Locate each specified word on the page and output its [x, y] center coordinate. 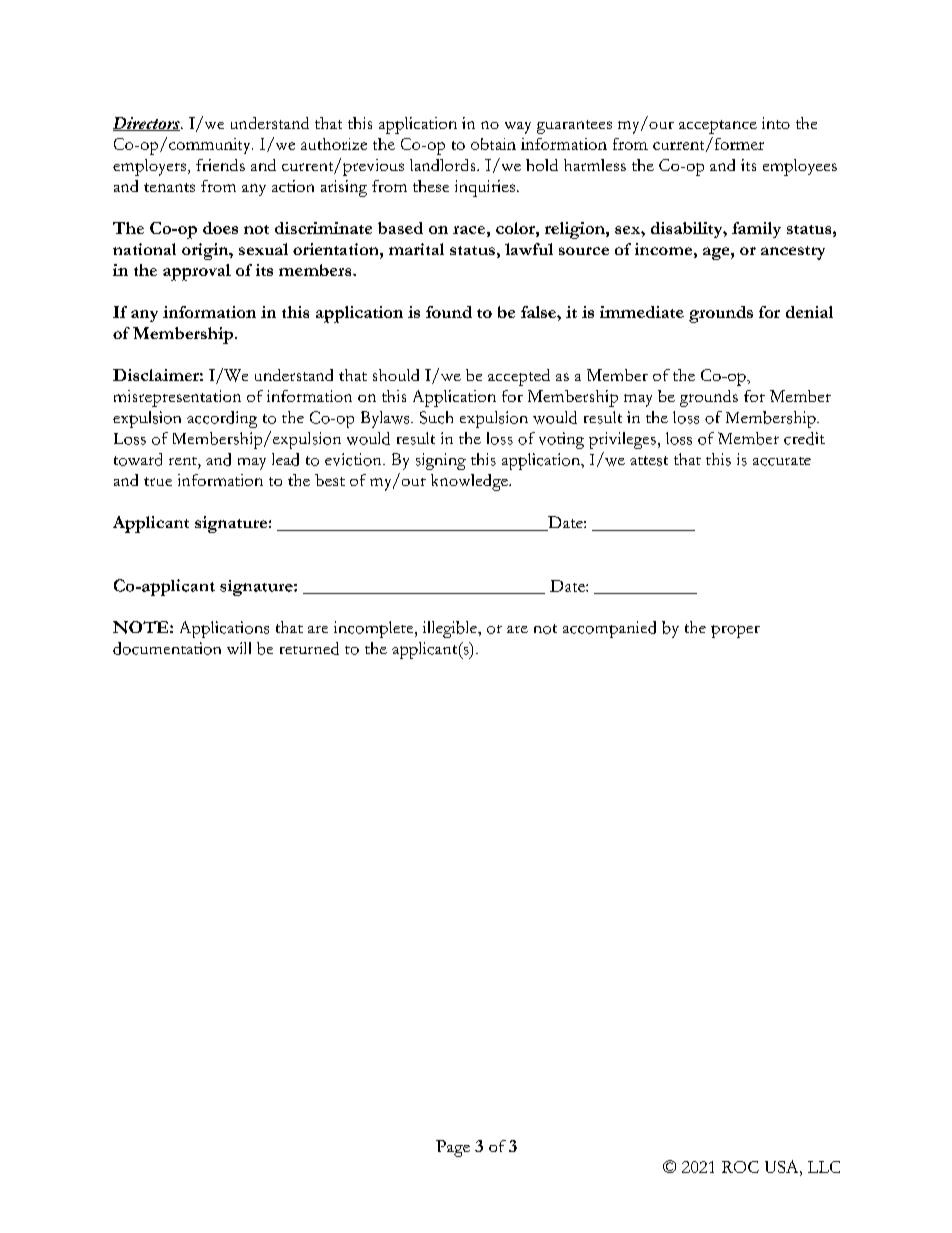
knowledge [470, 482]
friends [220, 165]
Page [453, 1148]
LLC [824, 1167]
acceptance [718, 127]
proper [735, 631]
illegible [451, 629]
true [158, 481]
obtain [493, 144]
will [239, 648]
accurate [782, 461]
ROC [740, 1167]
